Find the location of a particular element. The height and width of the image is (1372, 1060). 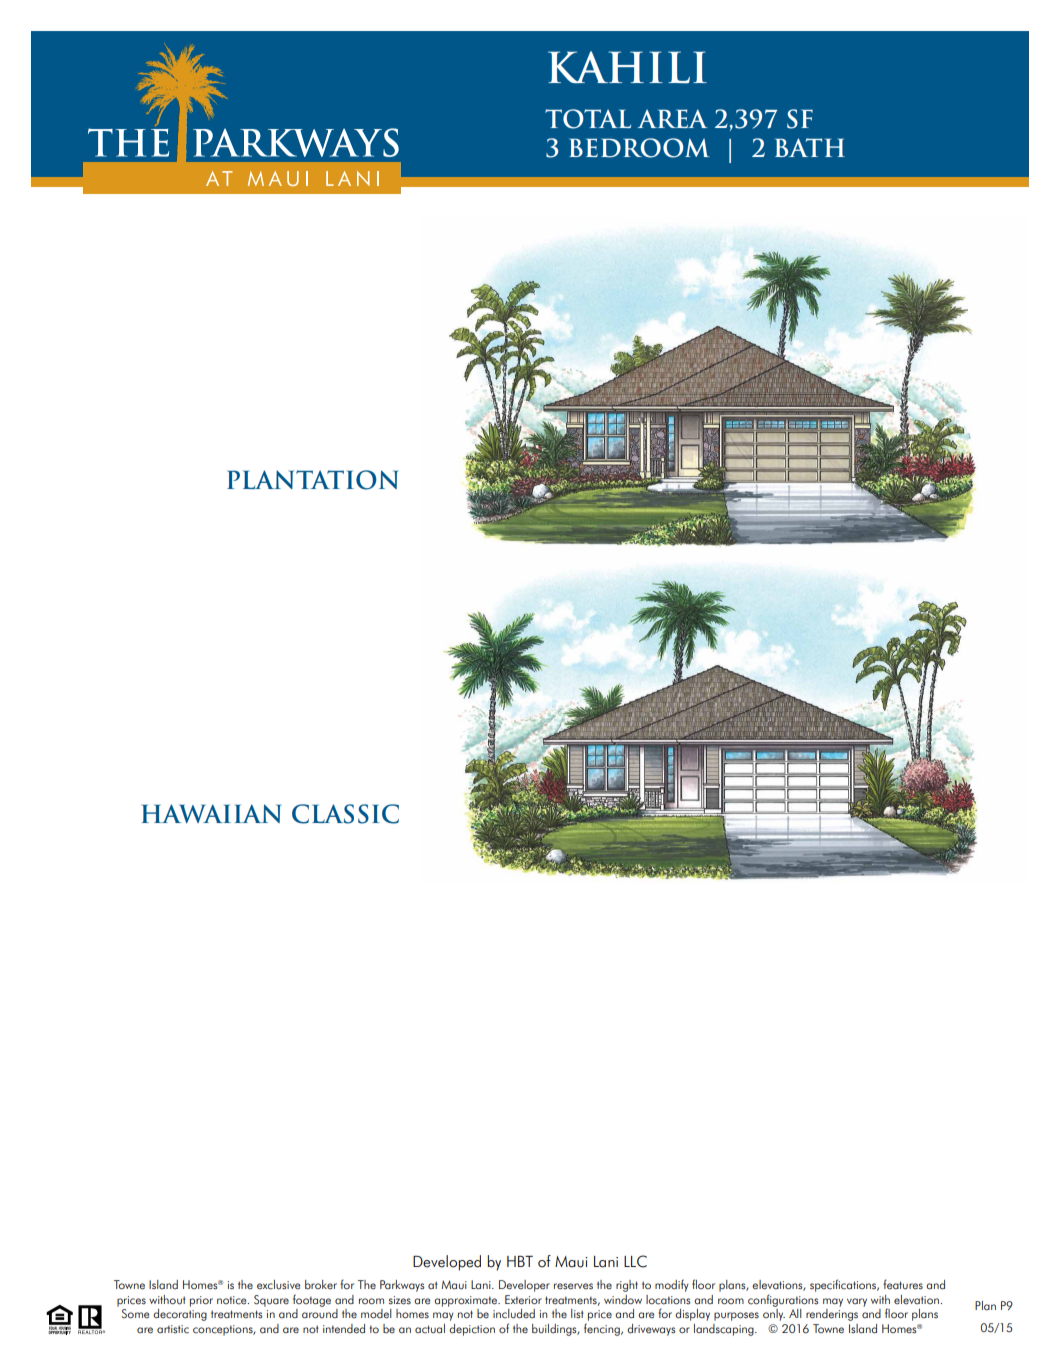

notice is located at coordinates (233, 1300).
